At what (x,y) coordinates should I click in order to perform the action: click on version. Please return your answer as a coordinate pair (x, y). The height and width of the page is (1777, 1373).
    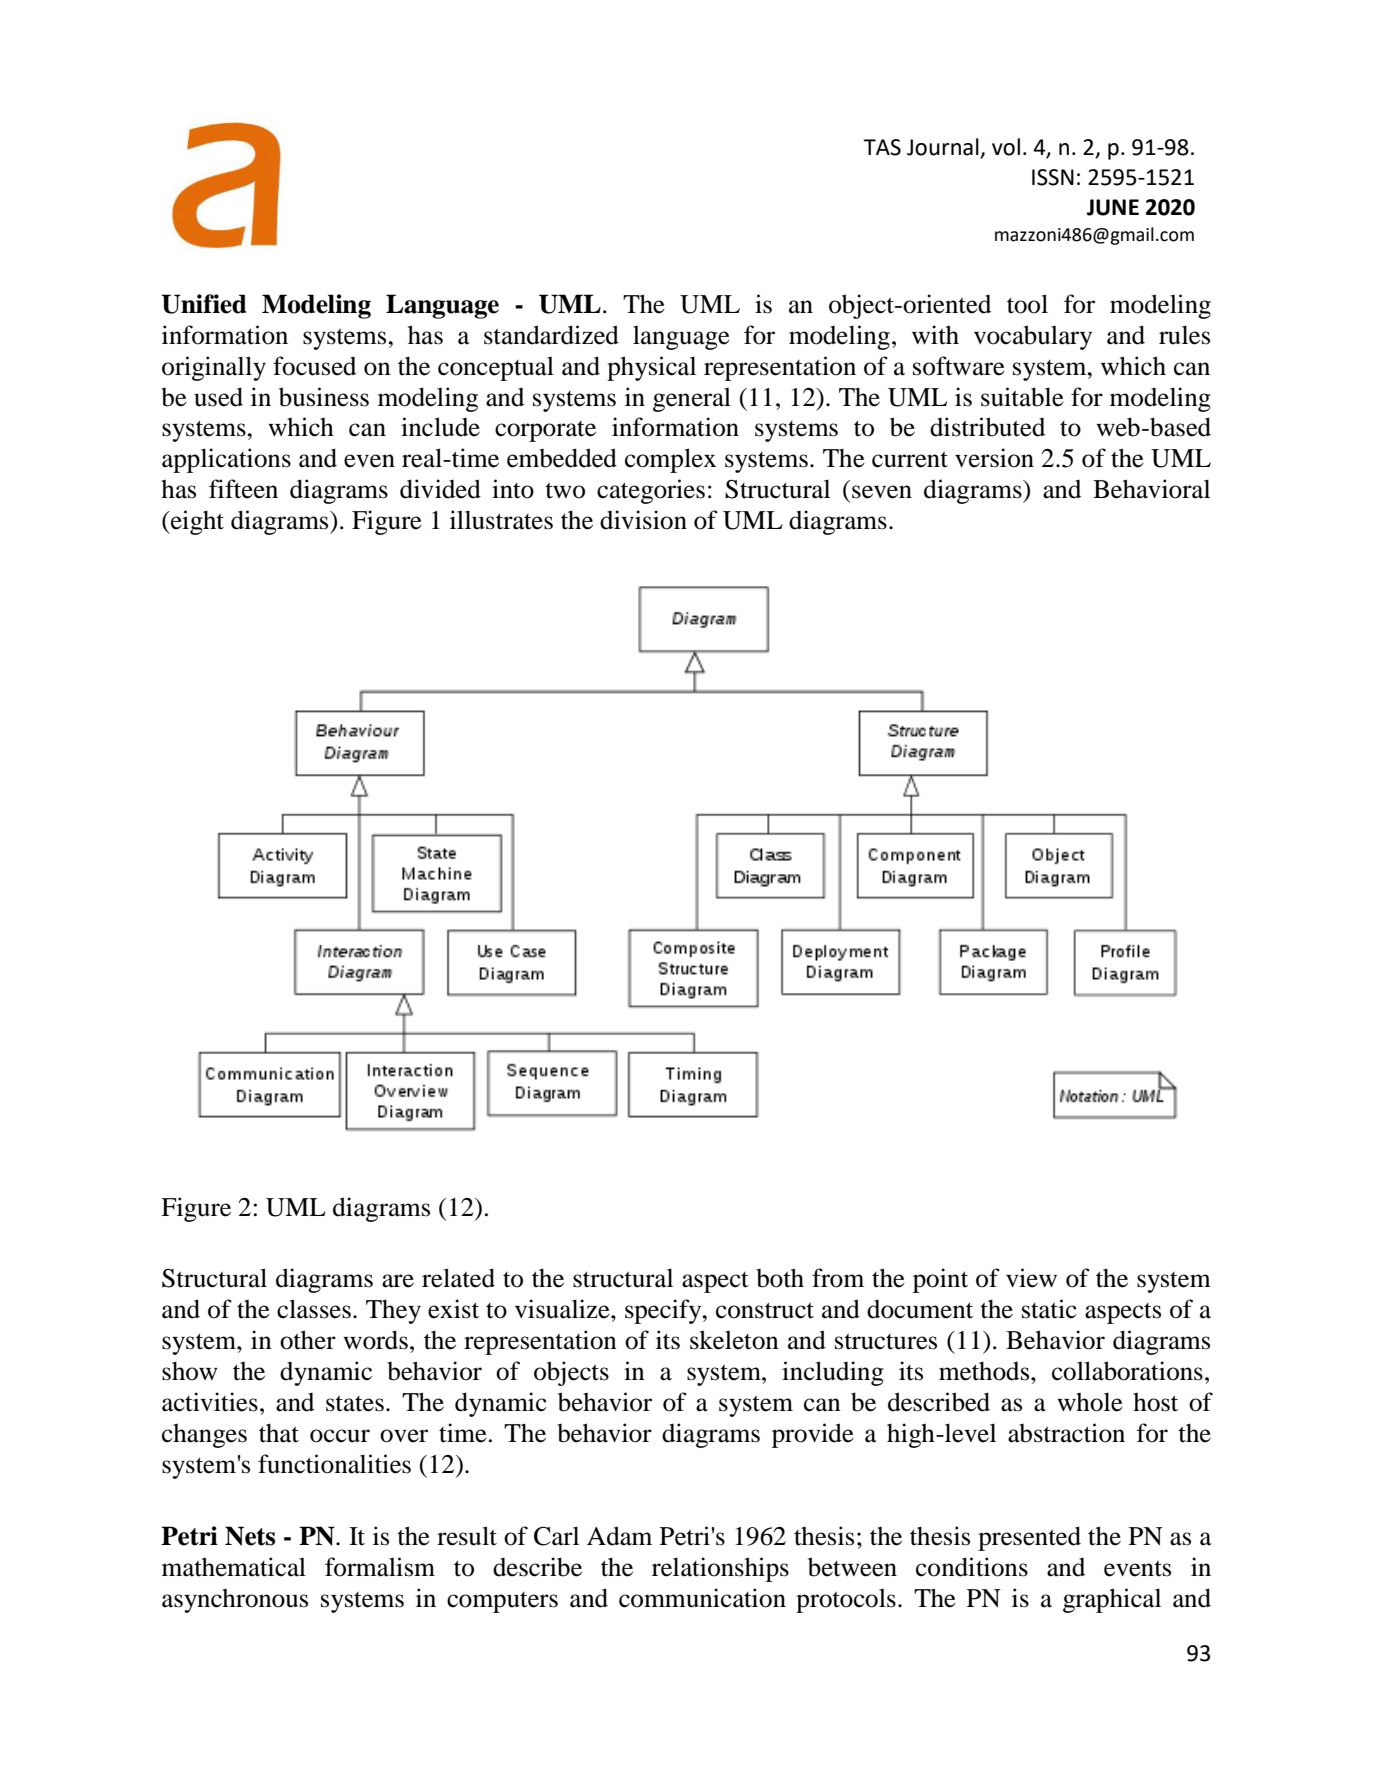
    Looking at the image, I should click on (994, 458).
